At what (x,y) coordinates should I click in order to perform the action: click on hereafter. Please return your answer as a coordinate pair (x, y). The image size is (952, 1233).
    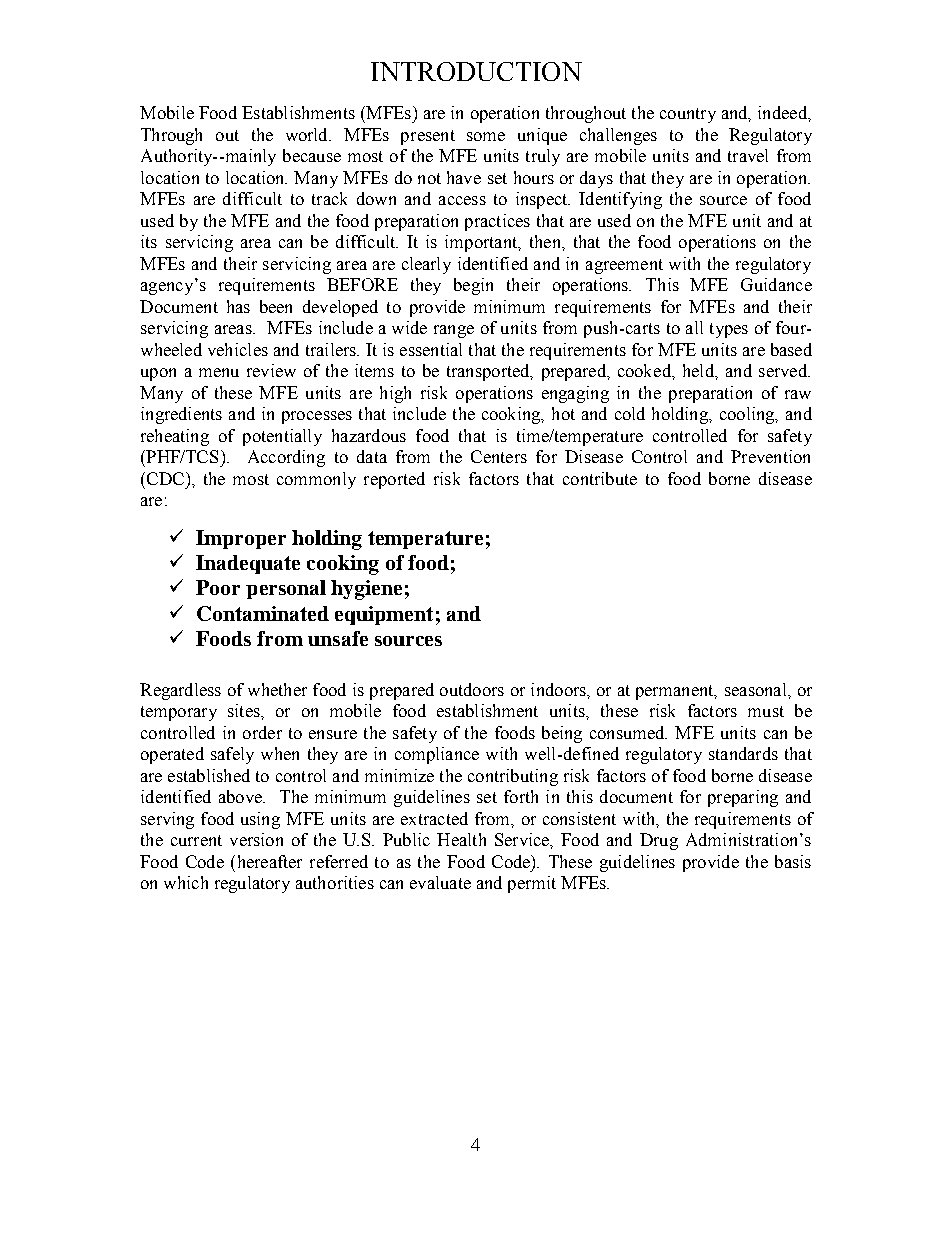
    Looking at the image, I should click on (268, 861).
